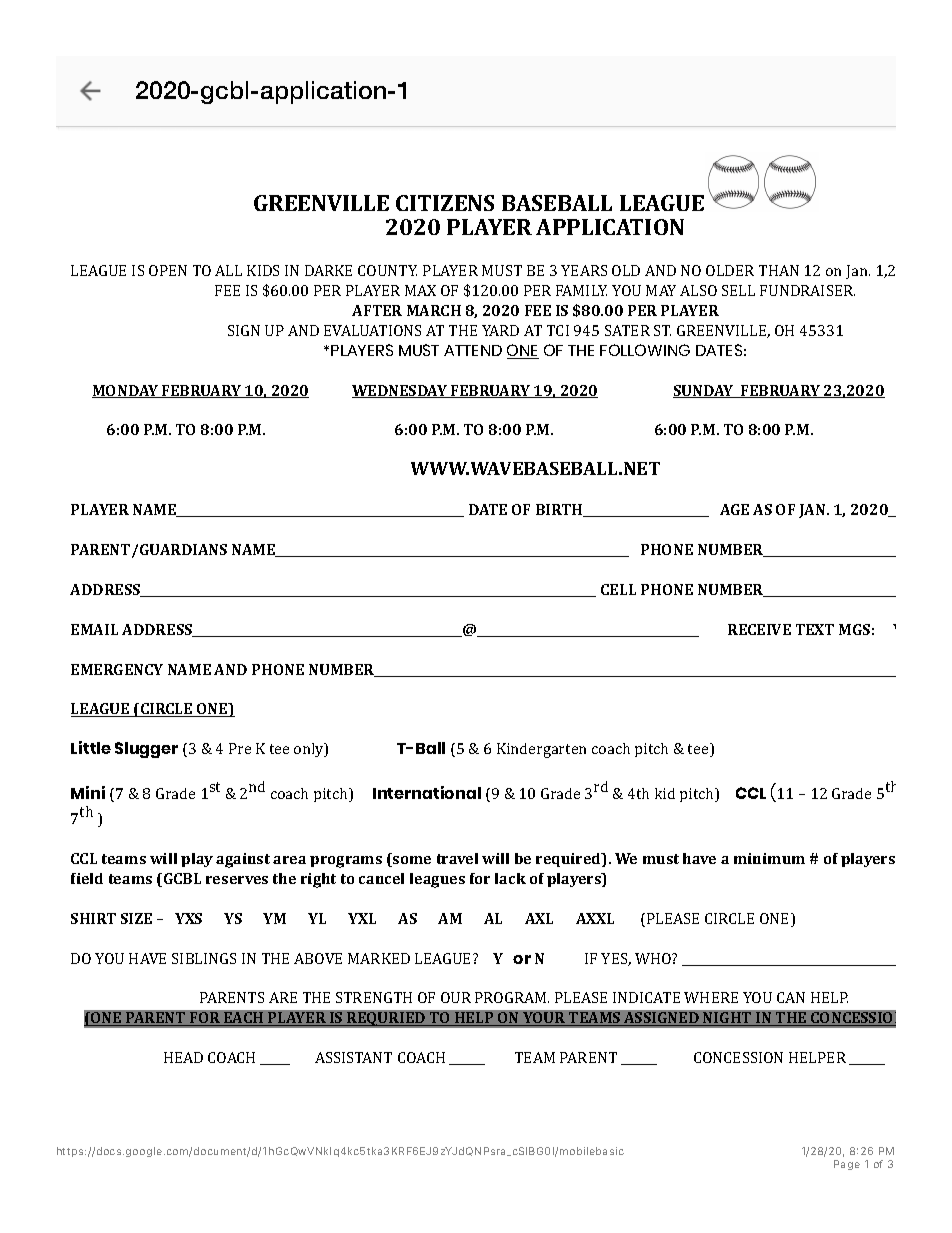 Image resolution: width=952 pixels, height=1233 pixels. What do you see at coordinates (779, 270) in the screenshot?
I see `THAN` at bounding box center [779, 270].
